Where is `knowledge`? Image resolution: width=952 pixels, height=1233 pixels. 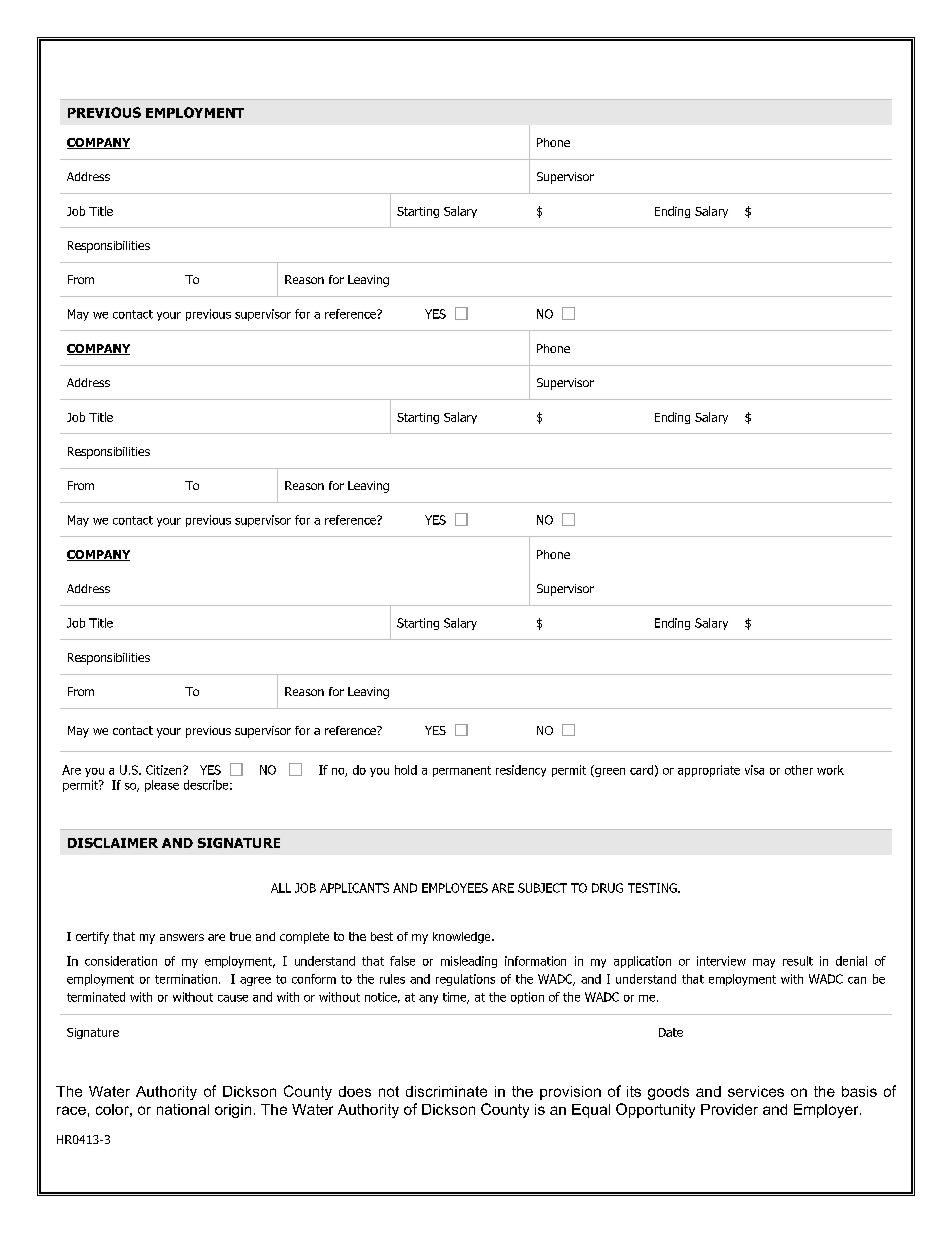 knowledge is located at coordinates (463, 938).
